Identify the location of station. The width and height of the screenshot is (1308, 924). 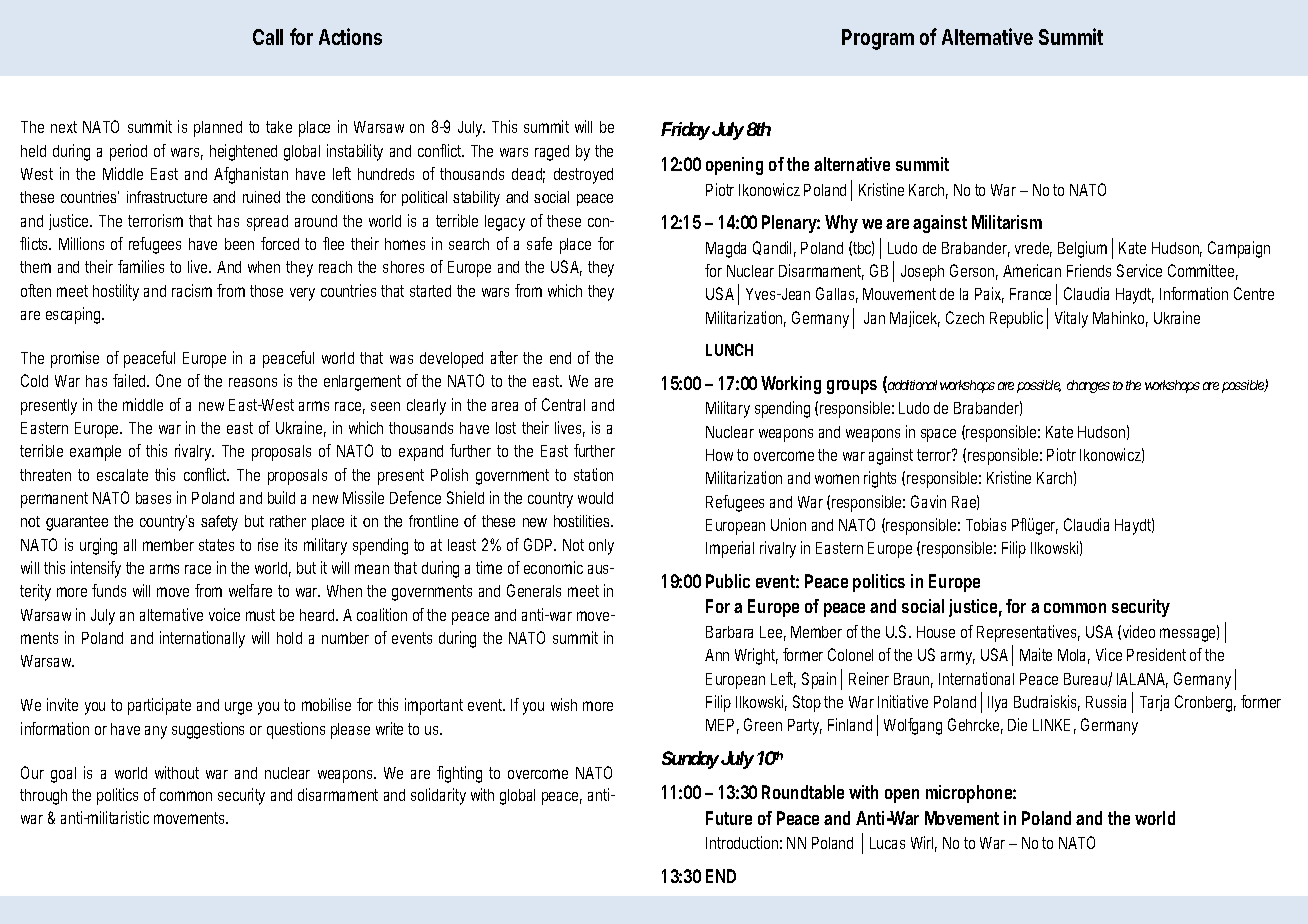
(593, 474).
